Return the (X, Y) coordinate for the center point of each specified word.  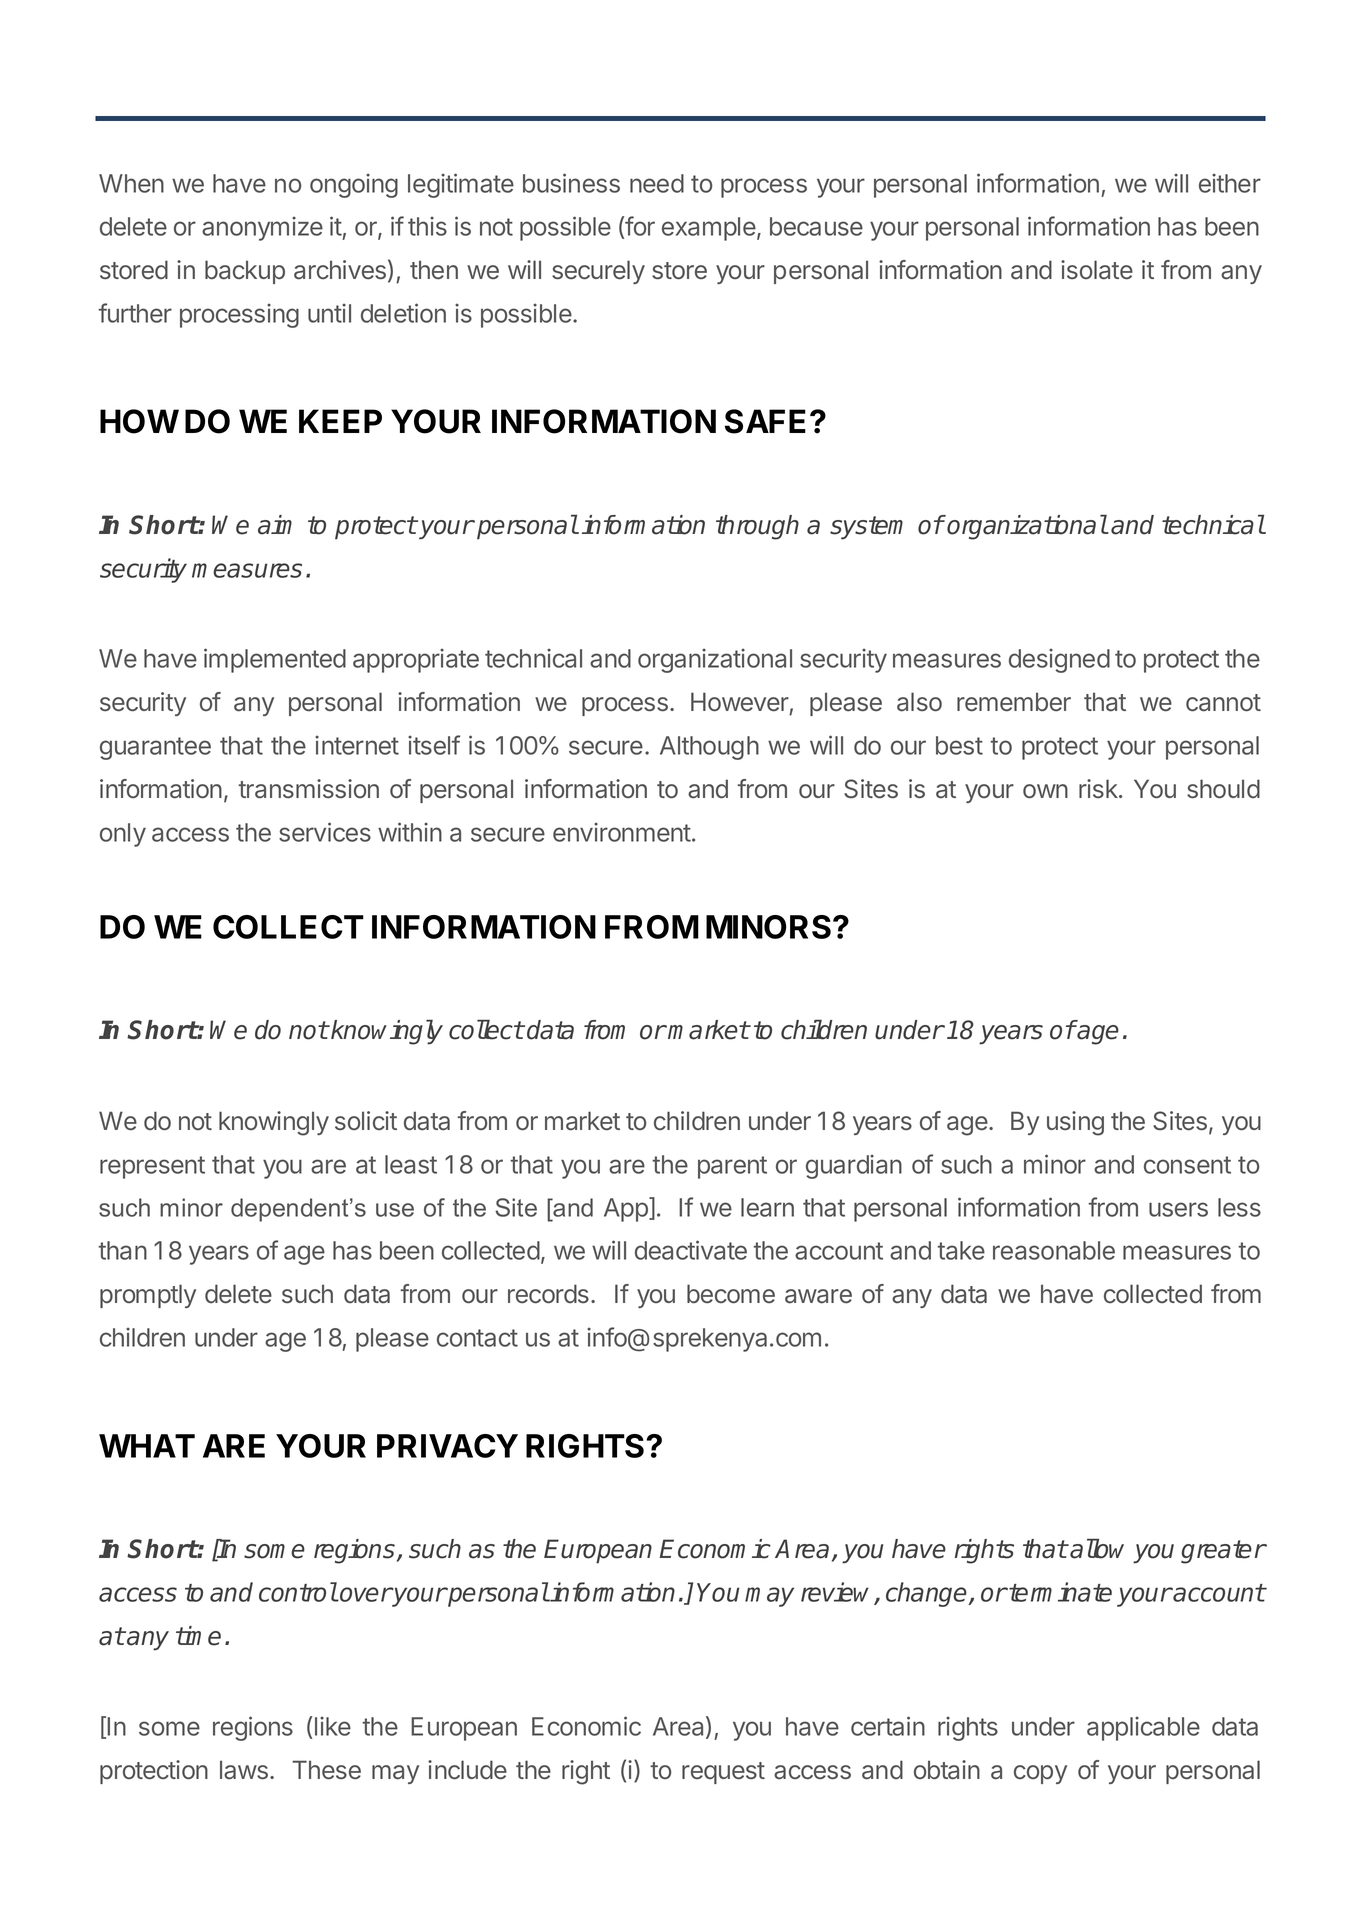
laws (244, 1770)
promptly (148, 1296)
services (325, 832)
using (1075, 1123)
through (757, 527)
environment (622, 832)
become (731, 1293)
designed (1059, 660)
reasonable (1054, 1250)
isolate (1097, 270)
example (710, 229)
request (723, 1773)
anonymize (262, 228)
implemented (275, 660)
